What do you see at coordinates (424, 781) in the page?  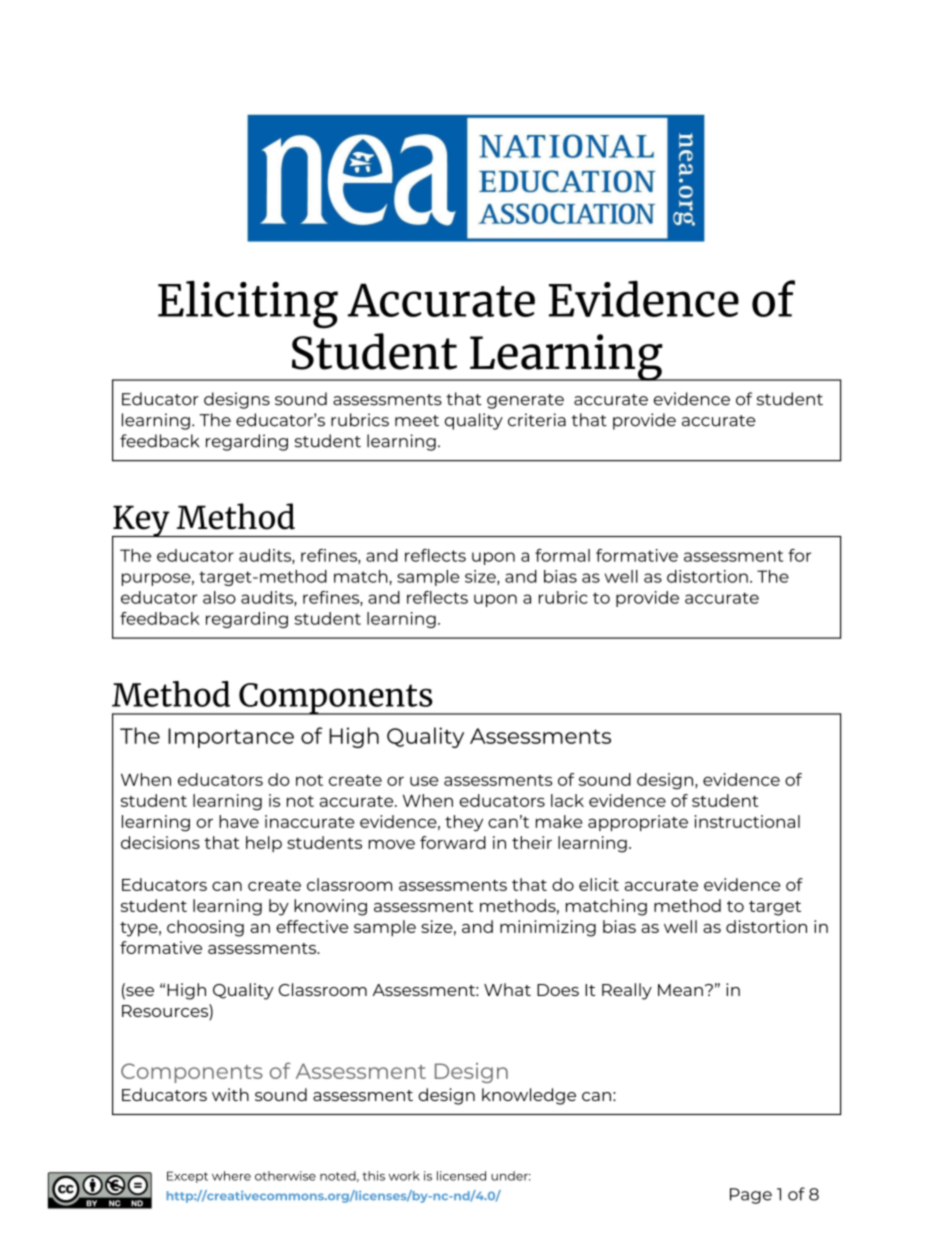 I see `use` at bounding box center [424, 781].
